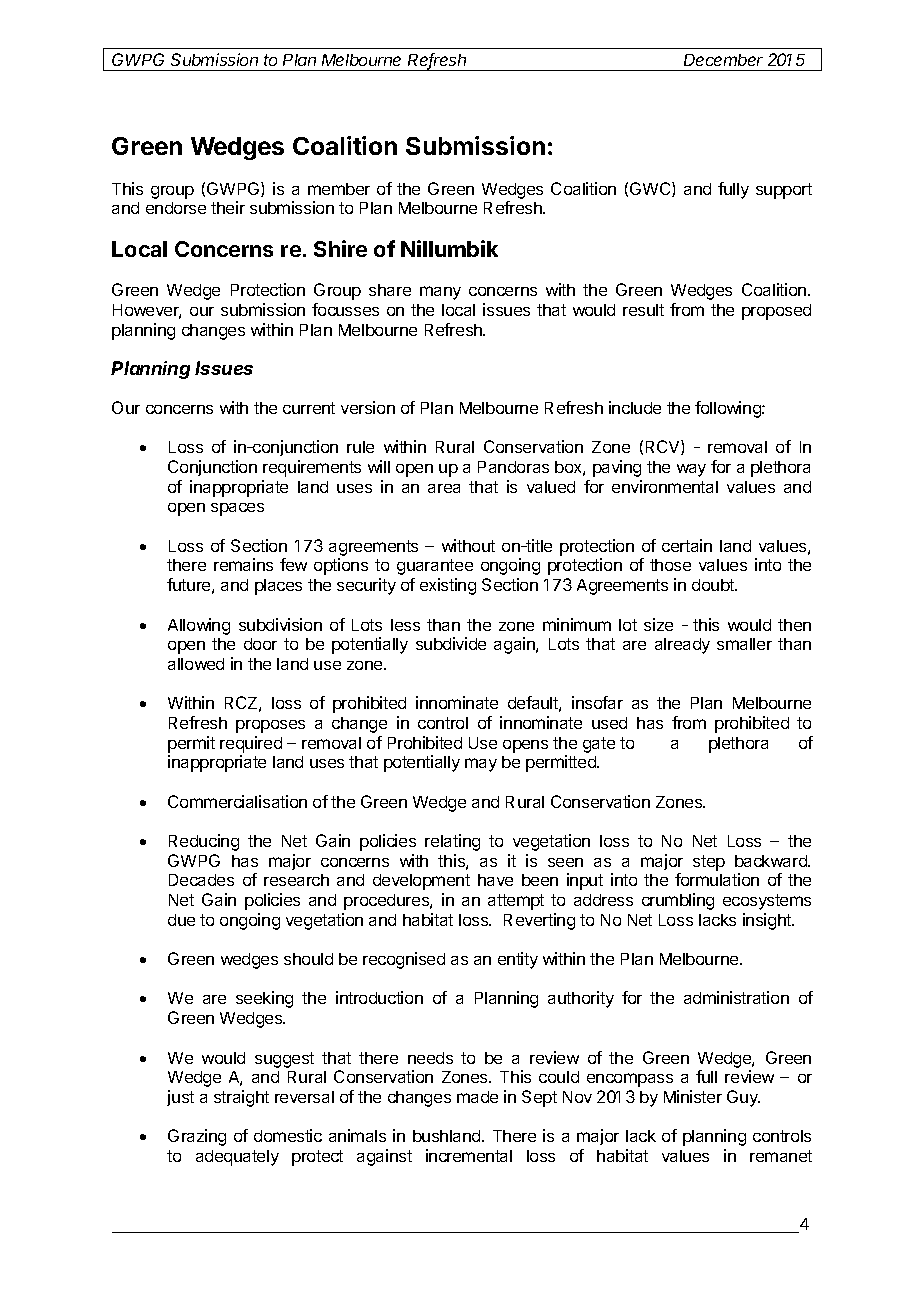 Image resolution: width=924 pixels, height=1308 pixels. Describe the element at coordinates (513, 467) in the page. I see `Pandoras` at that location.
